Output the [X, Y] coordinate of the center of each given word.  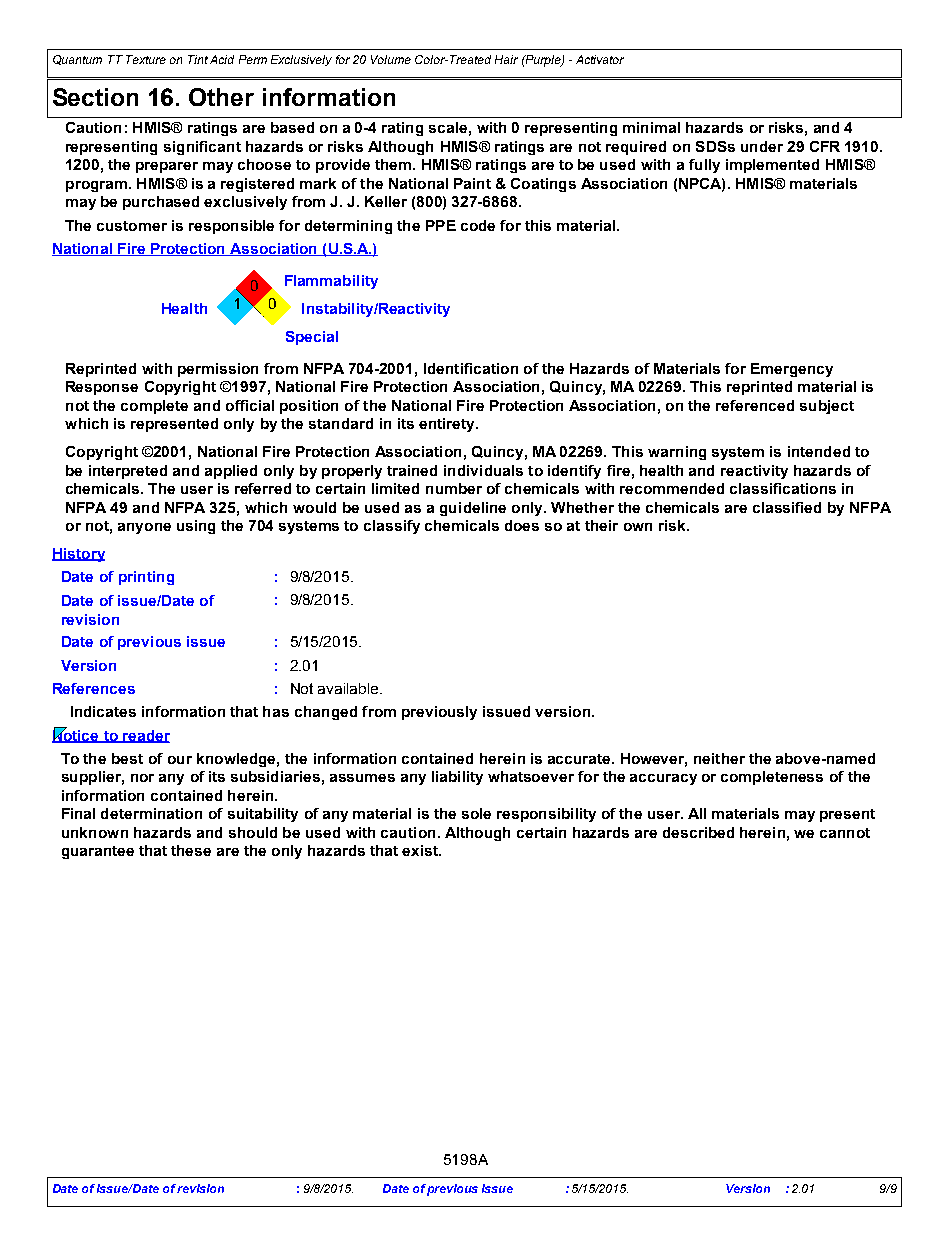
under [762, 146]
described [698, 832]
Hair [506, 59]
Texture [146, 59]
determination [151, 813]
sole [476, 813]
